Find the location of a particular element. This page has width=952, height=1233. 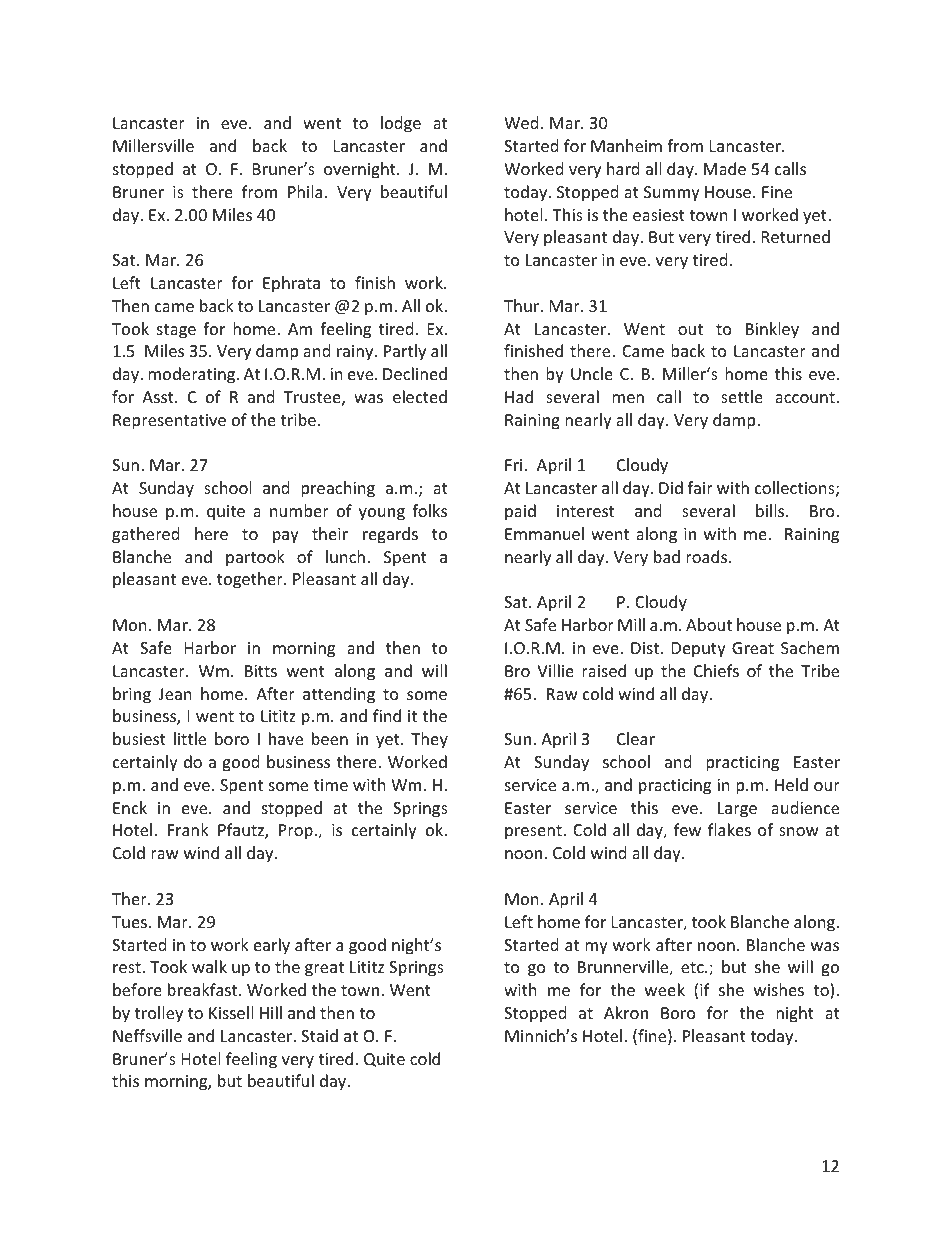

Wed is located at coordinates (521, 122).
